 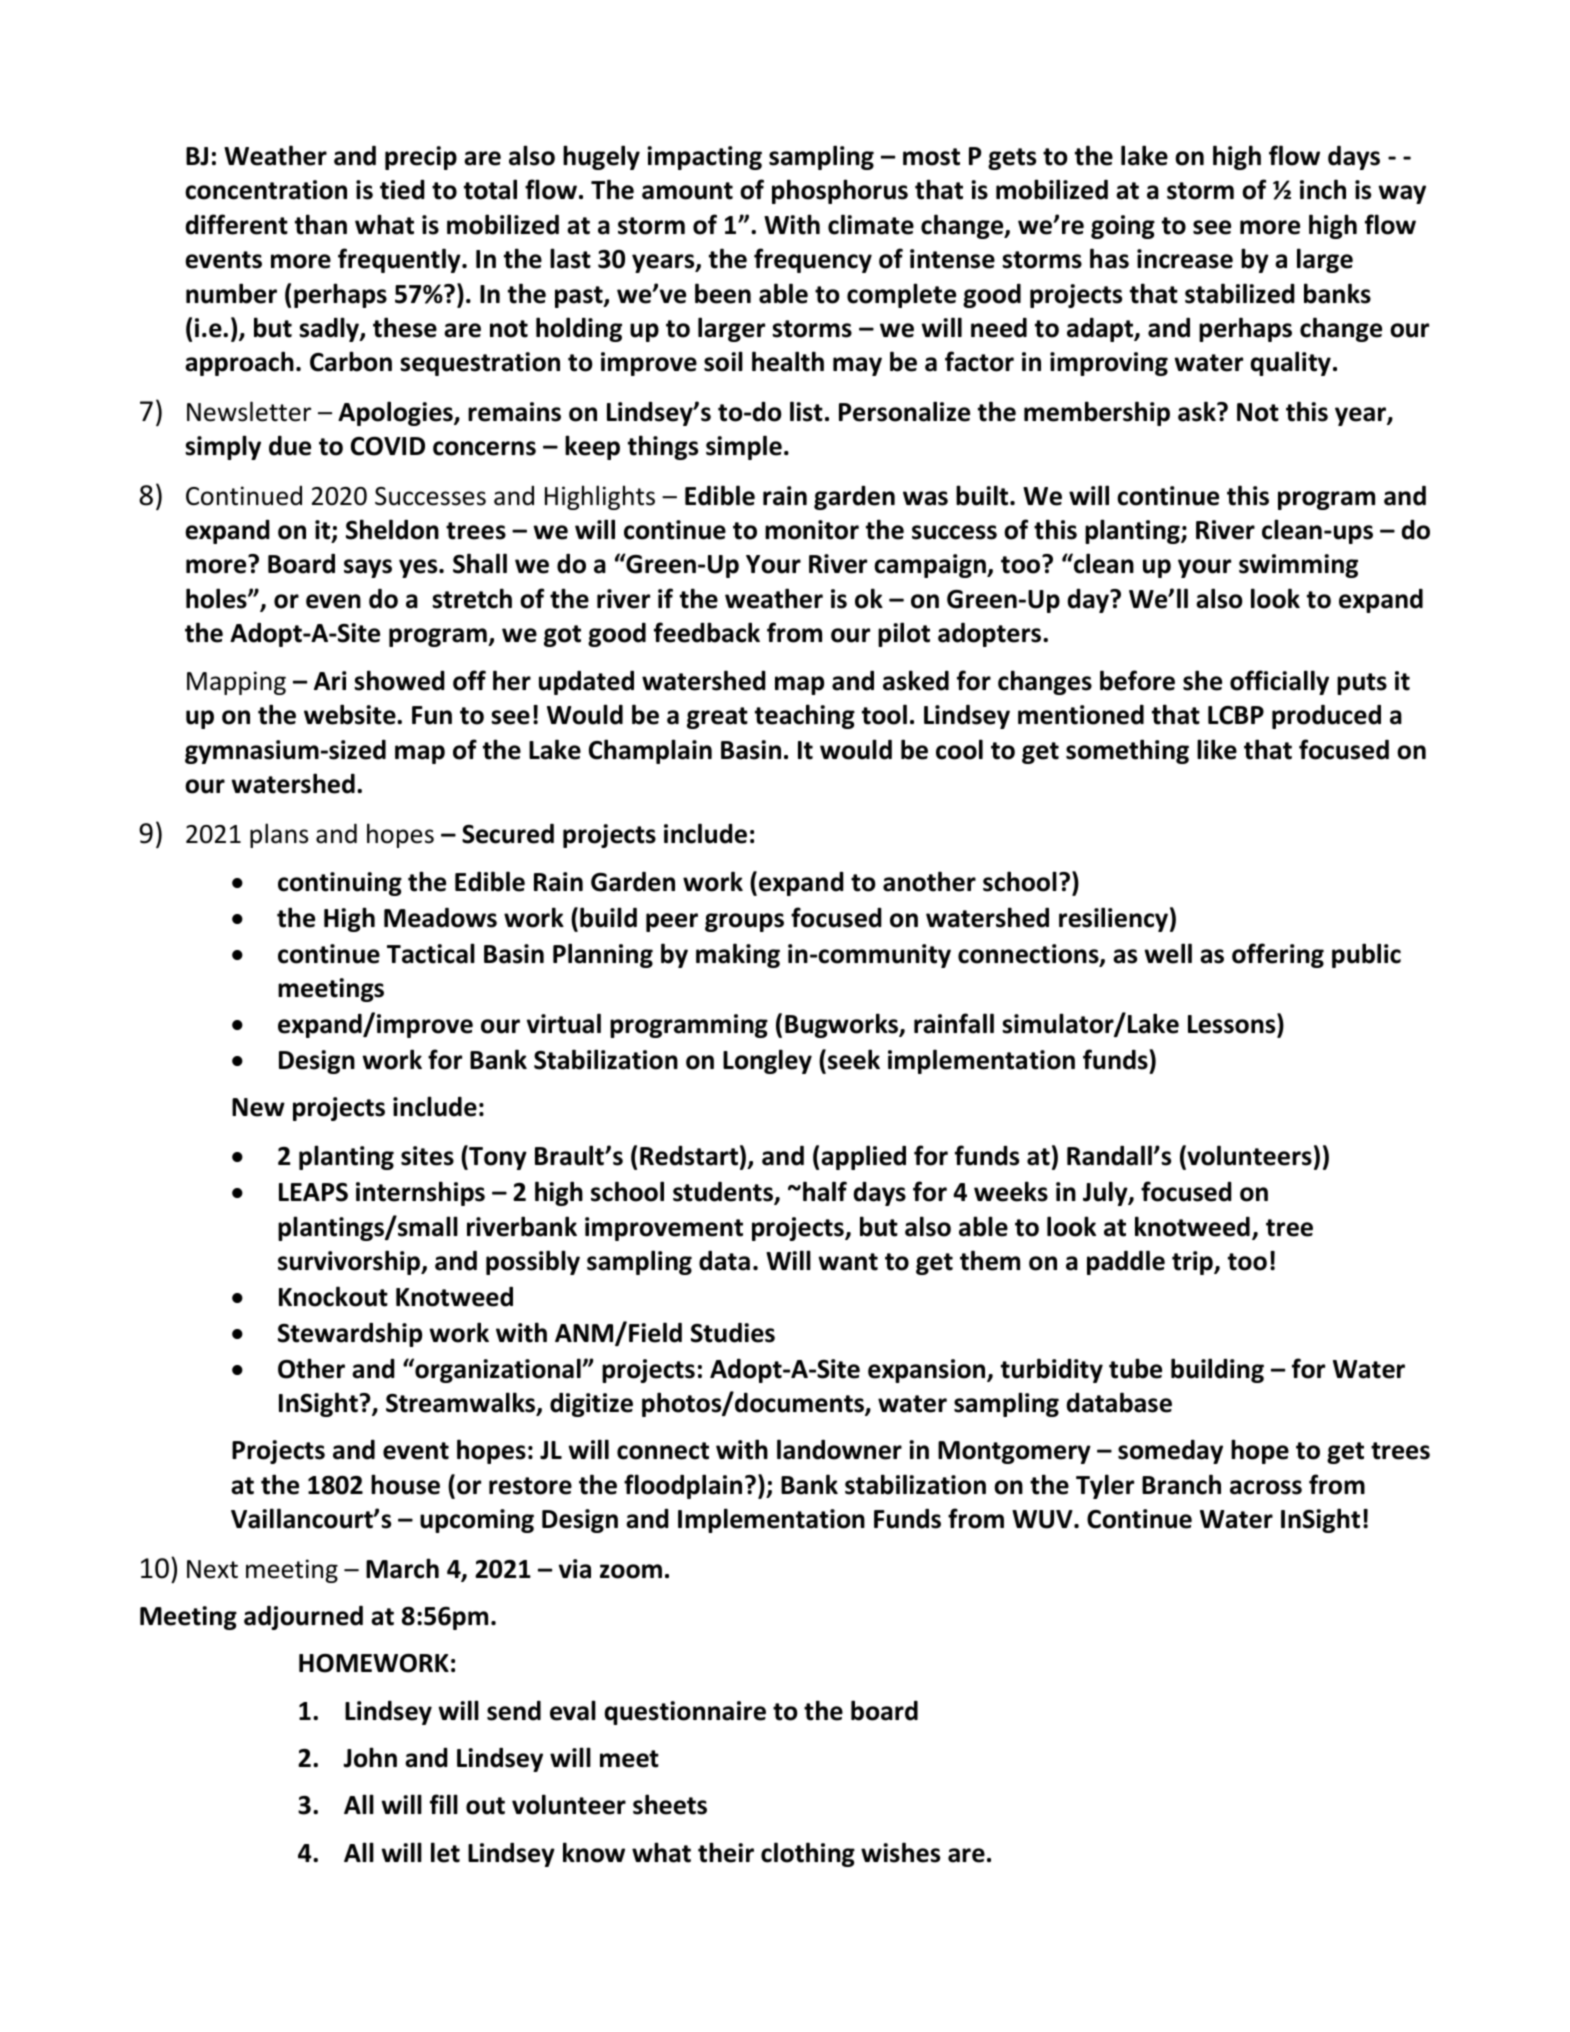 What do you see at coordinates (808, 1854) in the image?
I see `clothing` at bounding box center [808, 1854].
